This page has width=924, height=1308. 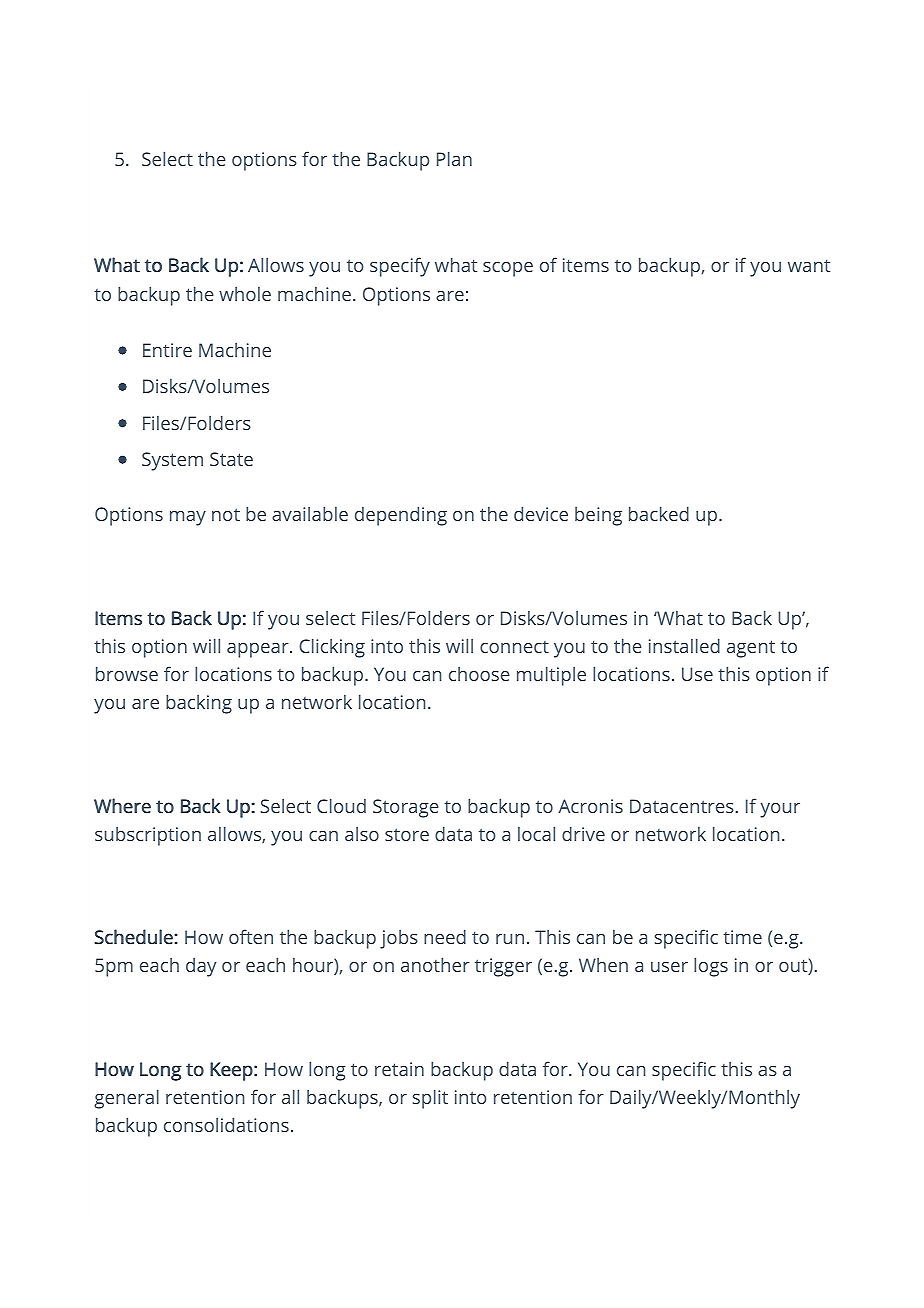 What do you see at coordinates (231, 1071) in the page?
I see `Keep` at bounding box center [231, 1071].
